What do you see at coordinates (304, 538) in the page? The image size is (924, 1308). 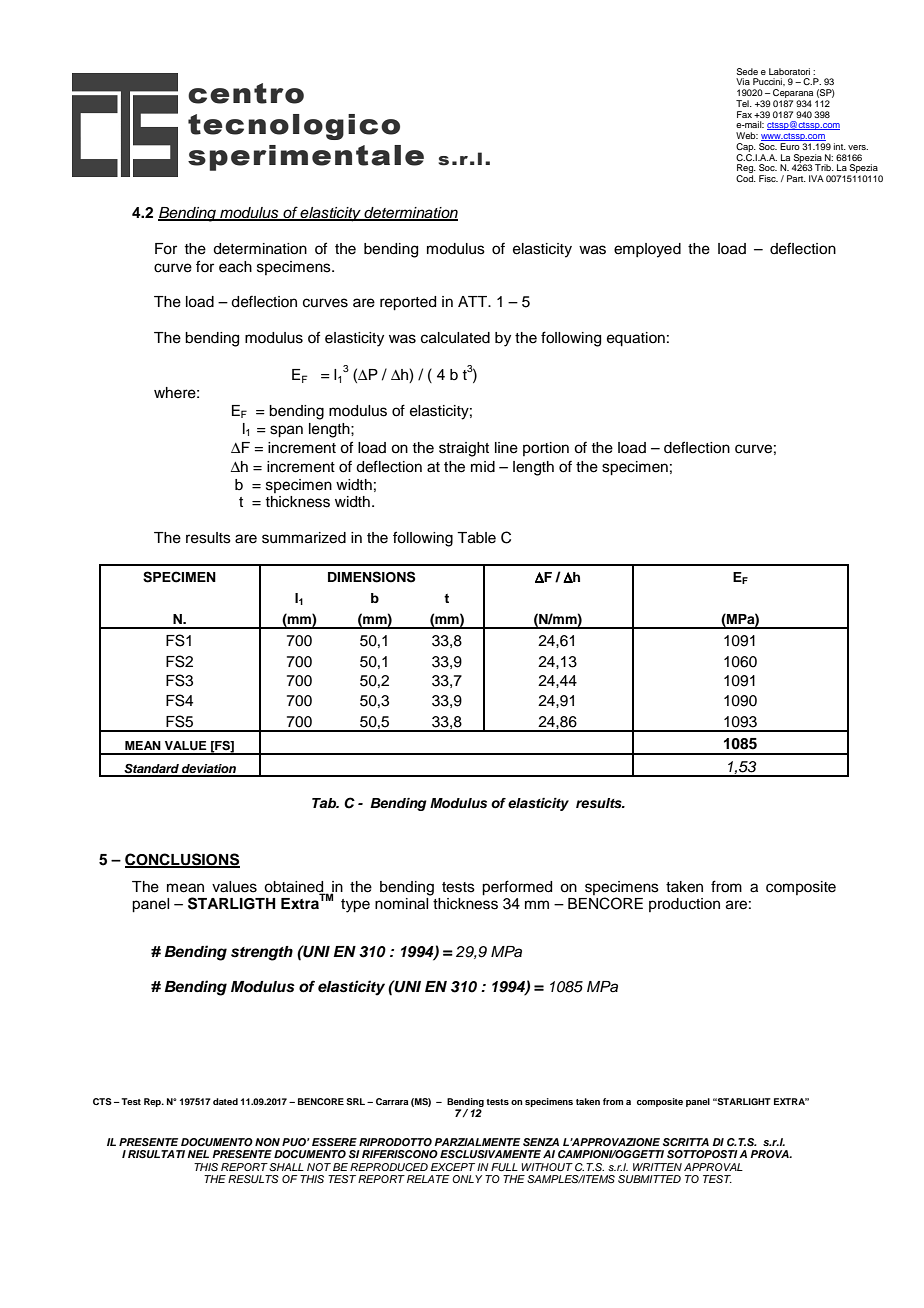 I see `summarized` at bounding box center [304, 538].
